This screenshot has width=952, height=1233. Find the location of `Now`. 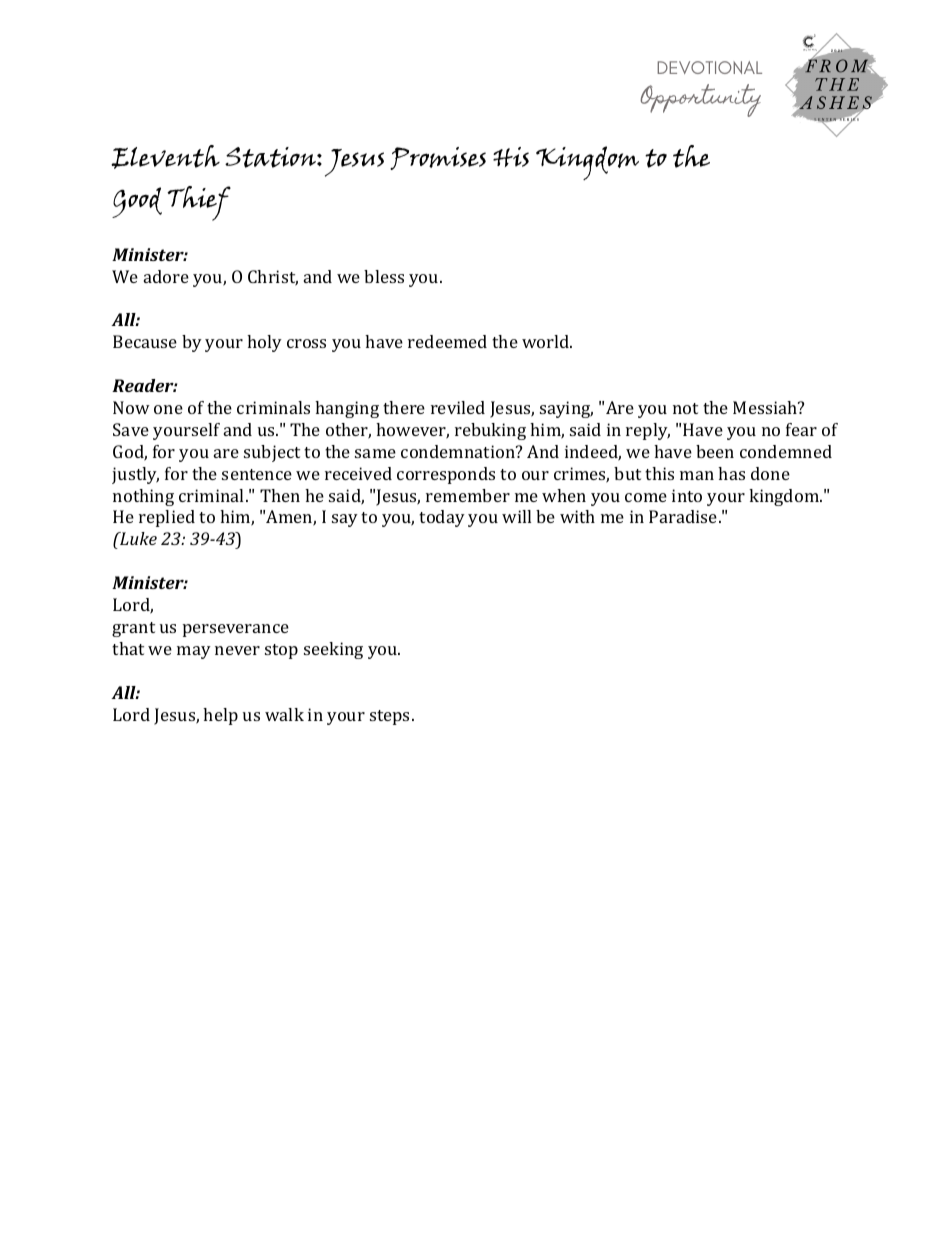

Now is located at coordinates (131, 407).
